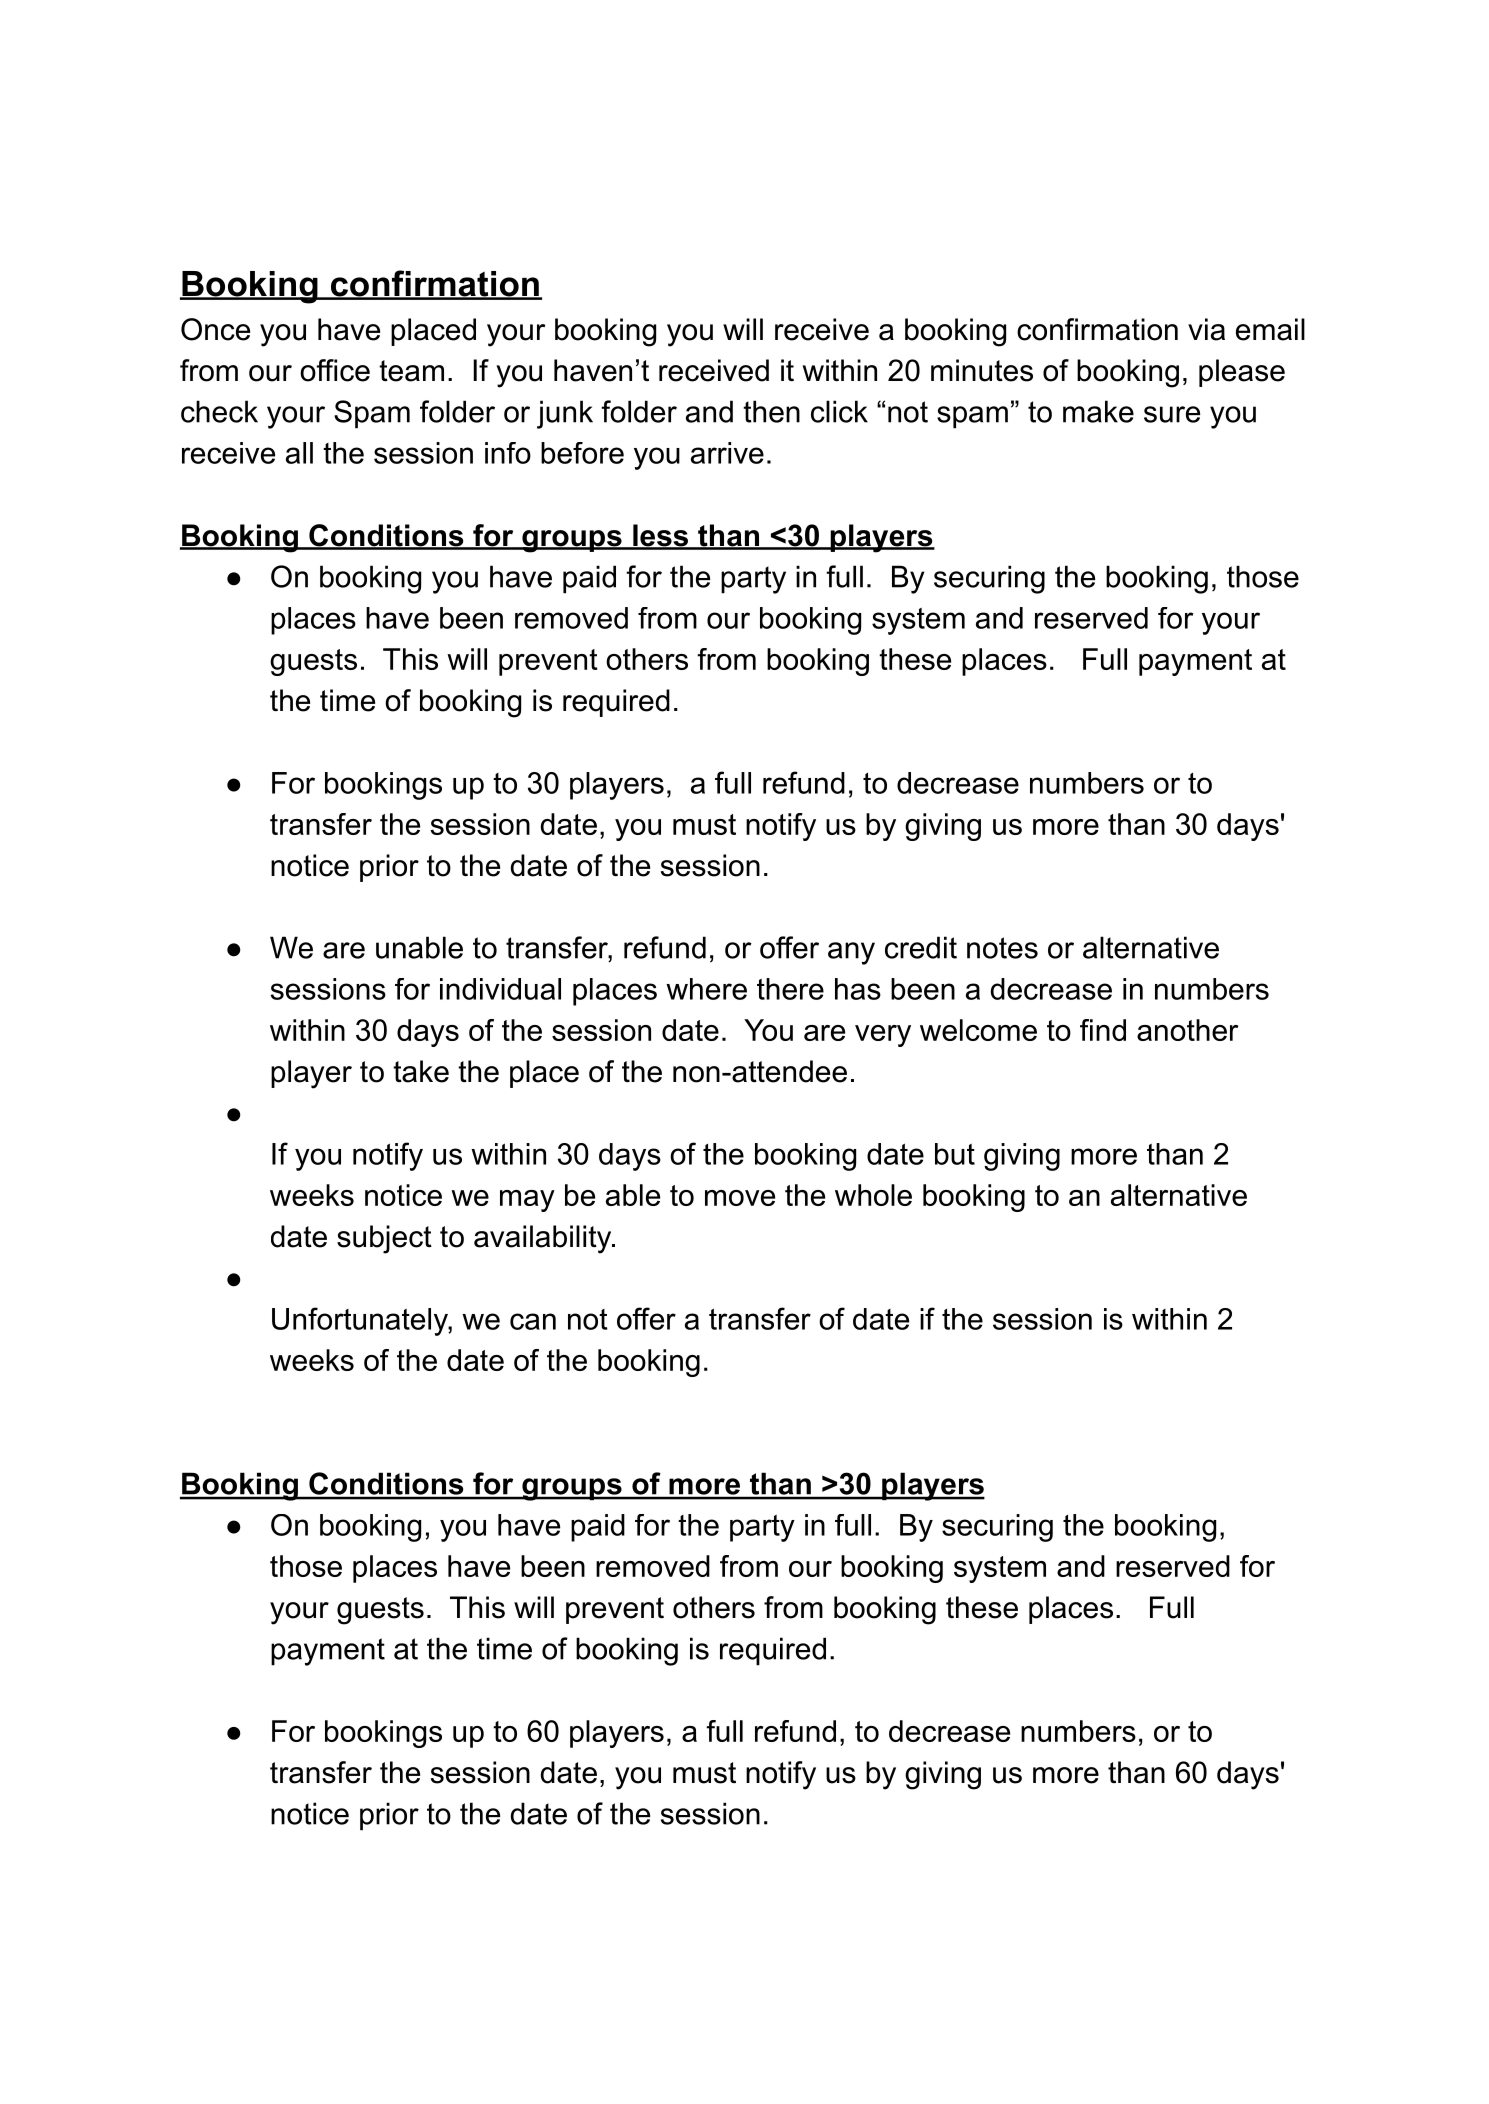  I want to click on office, so click(335, 370).
